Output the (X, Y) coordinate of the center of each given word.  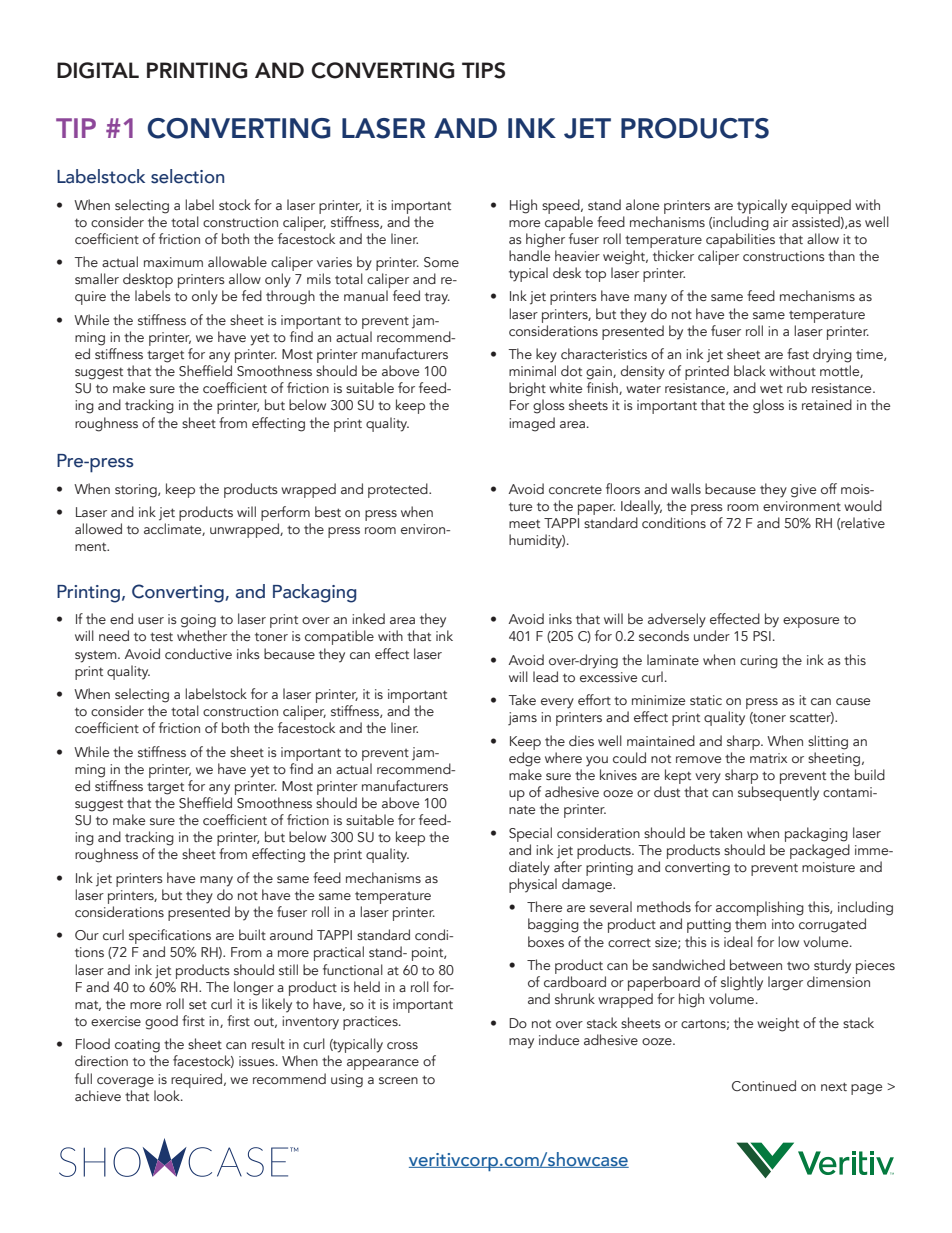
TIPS (483, 70)
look (168, 1096)
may (521, 1043)
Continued (764, 1086)
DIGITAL (98, 70)
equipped (821, 206)
